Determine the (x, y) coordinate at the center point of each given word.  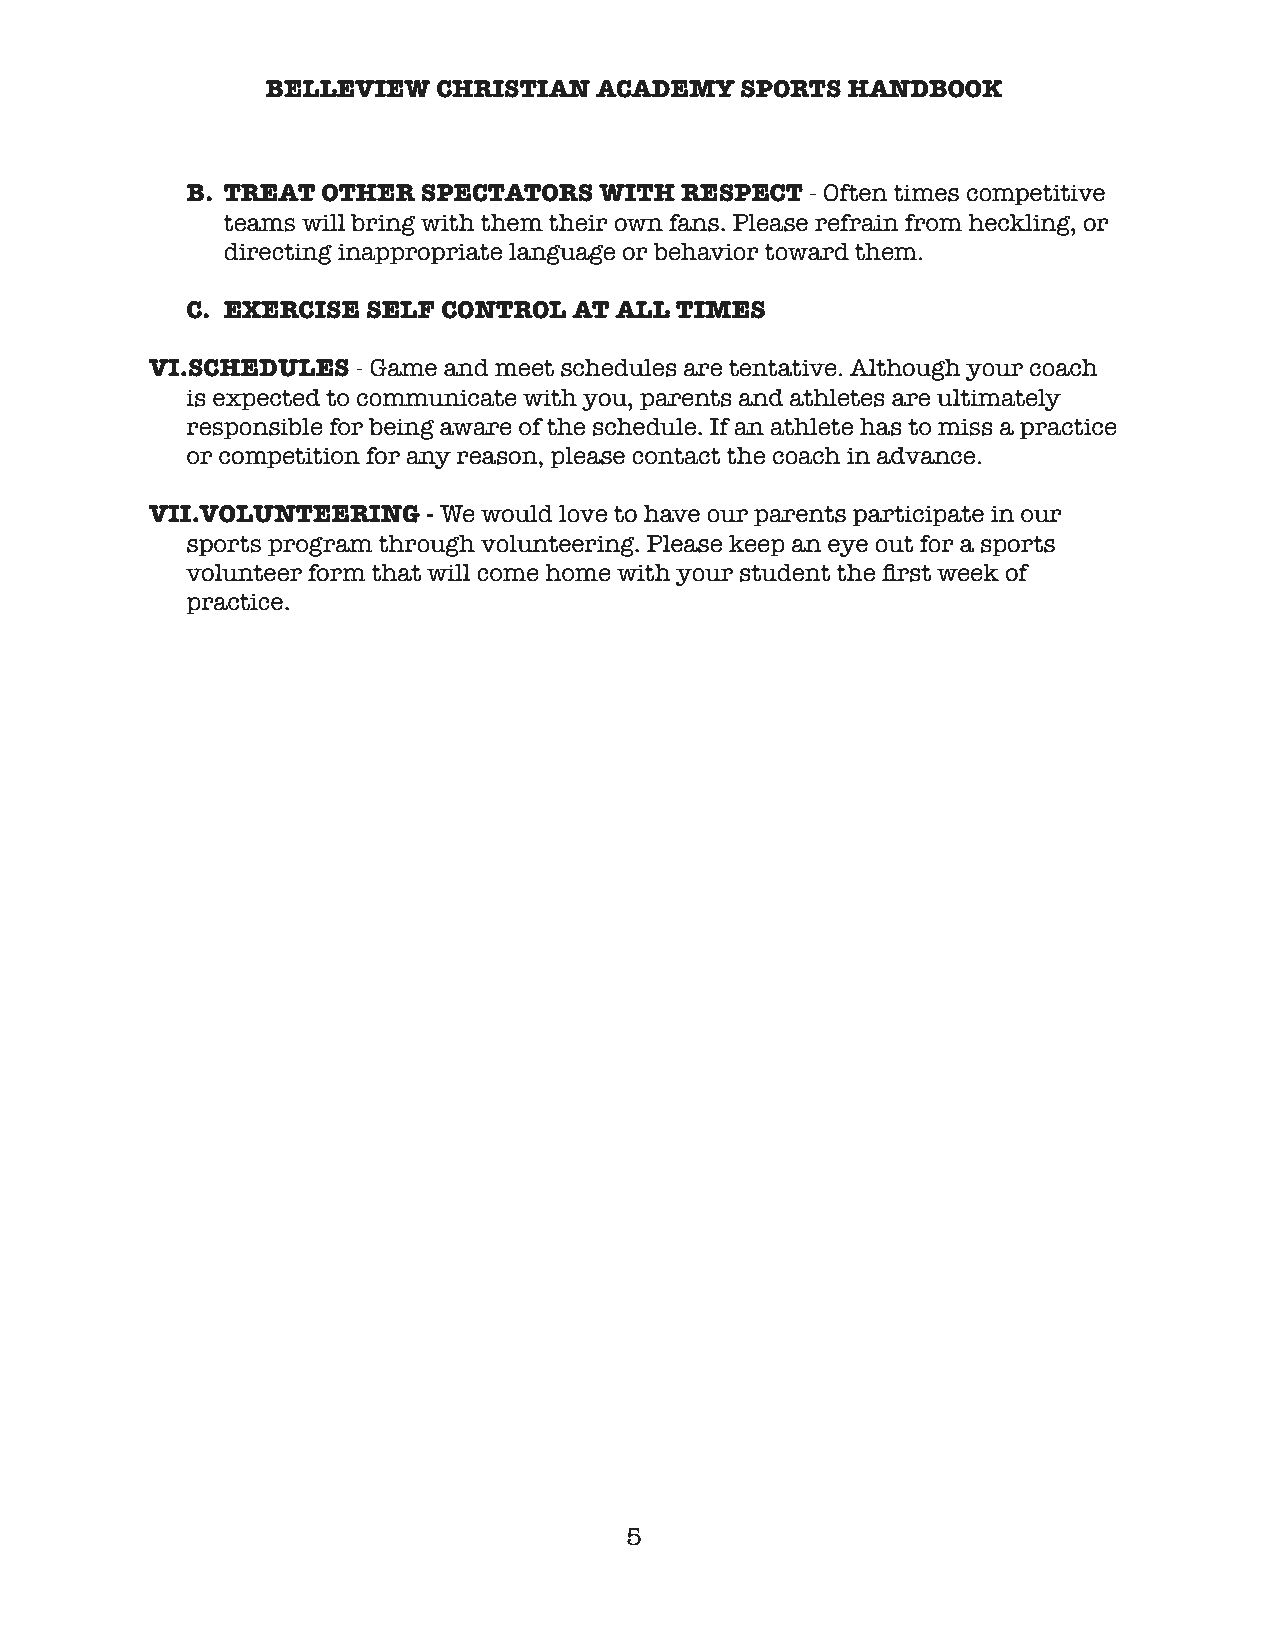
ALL (642, 309)
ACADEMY (665, 89)
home (578, 573)
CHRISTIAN (513, 89)
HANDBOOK (925, 89)
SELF (401, 310)
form (337, 573)
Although (905, 370)
